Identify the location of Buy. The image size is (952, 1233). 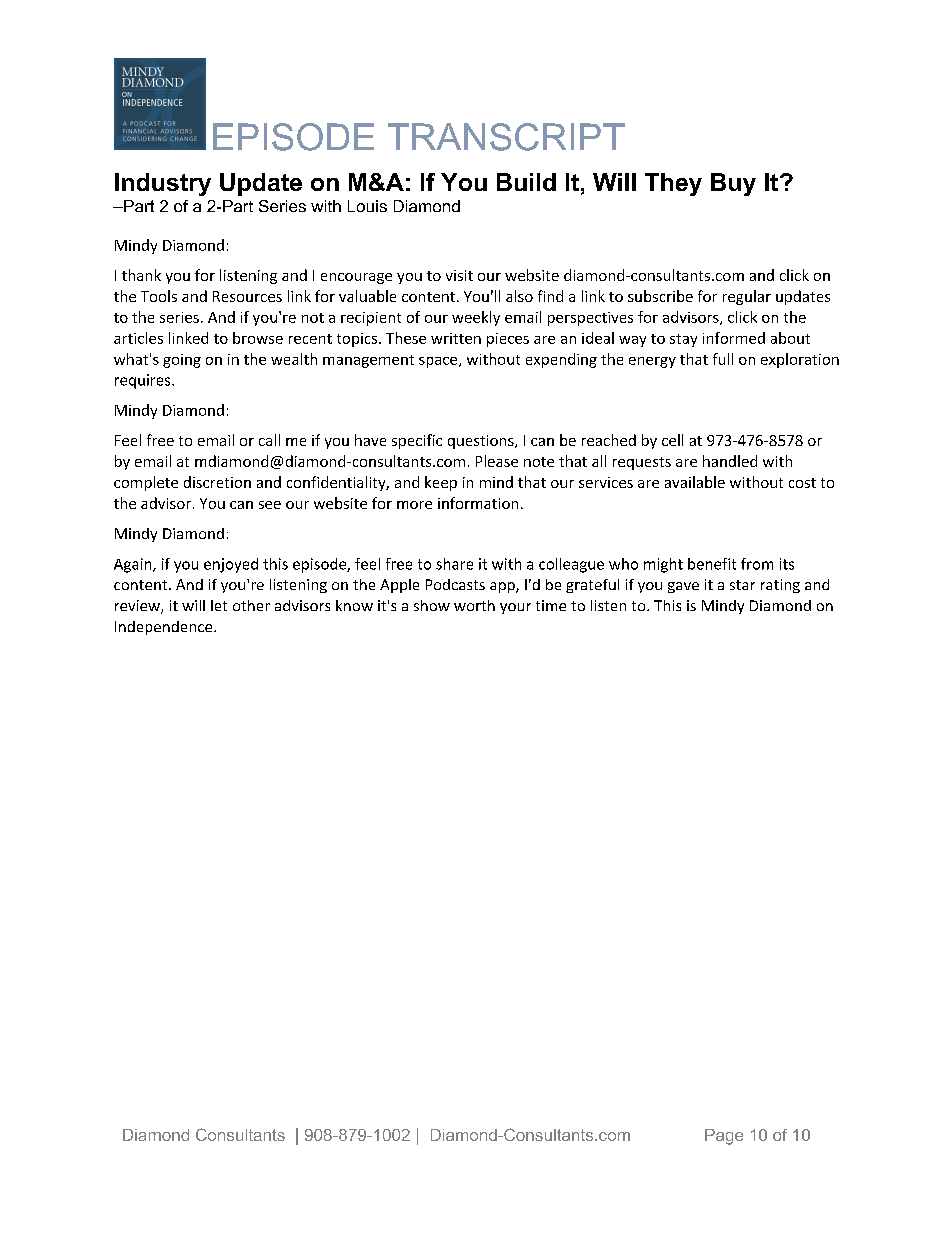
(733, 184).
